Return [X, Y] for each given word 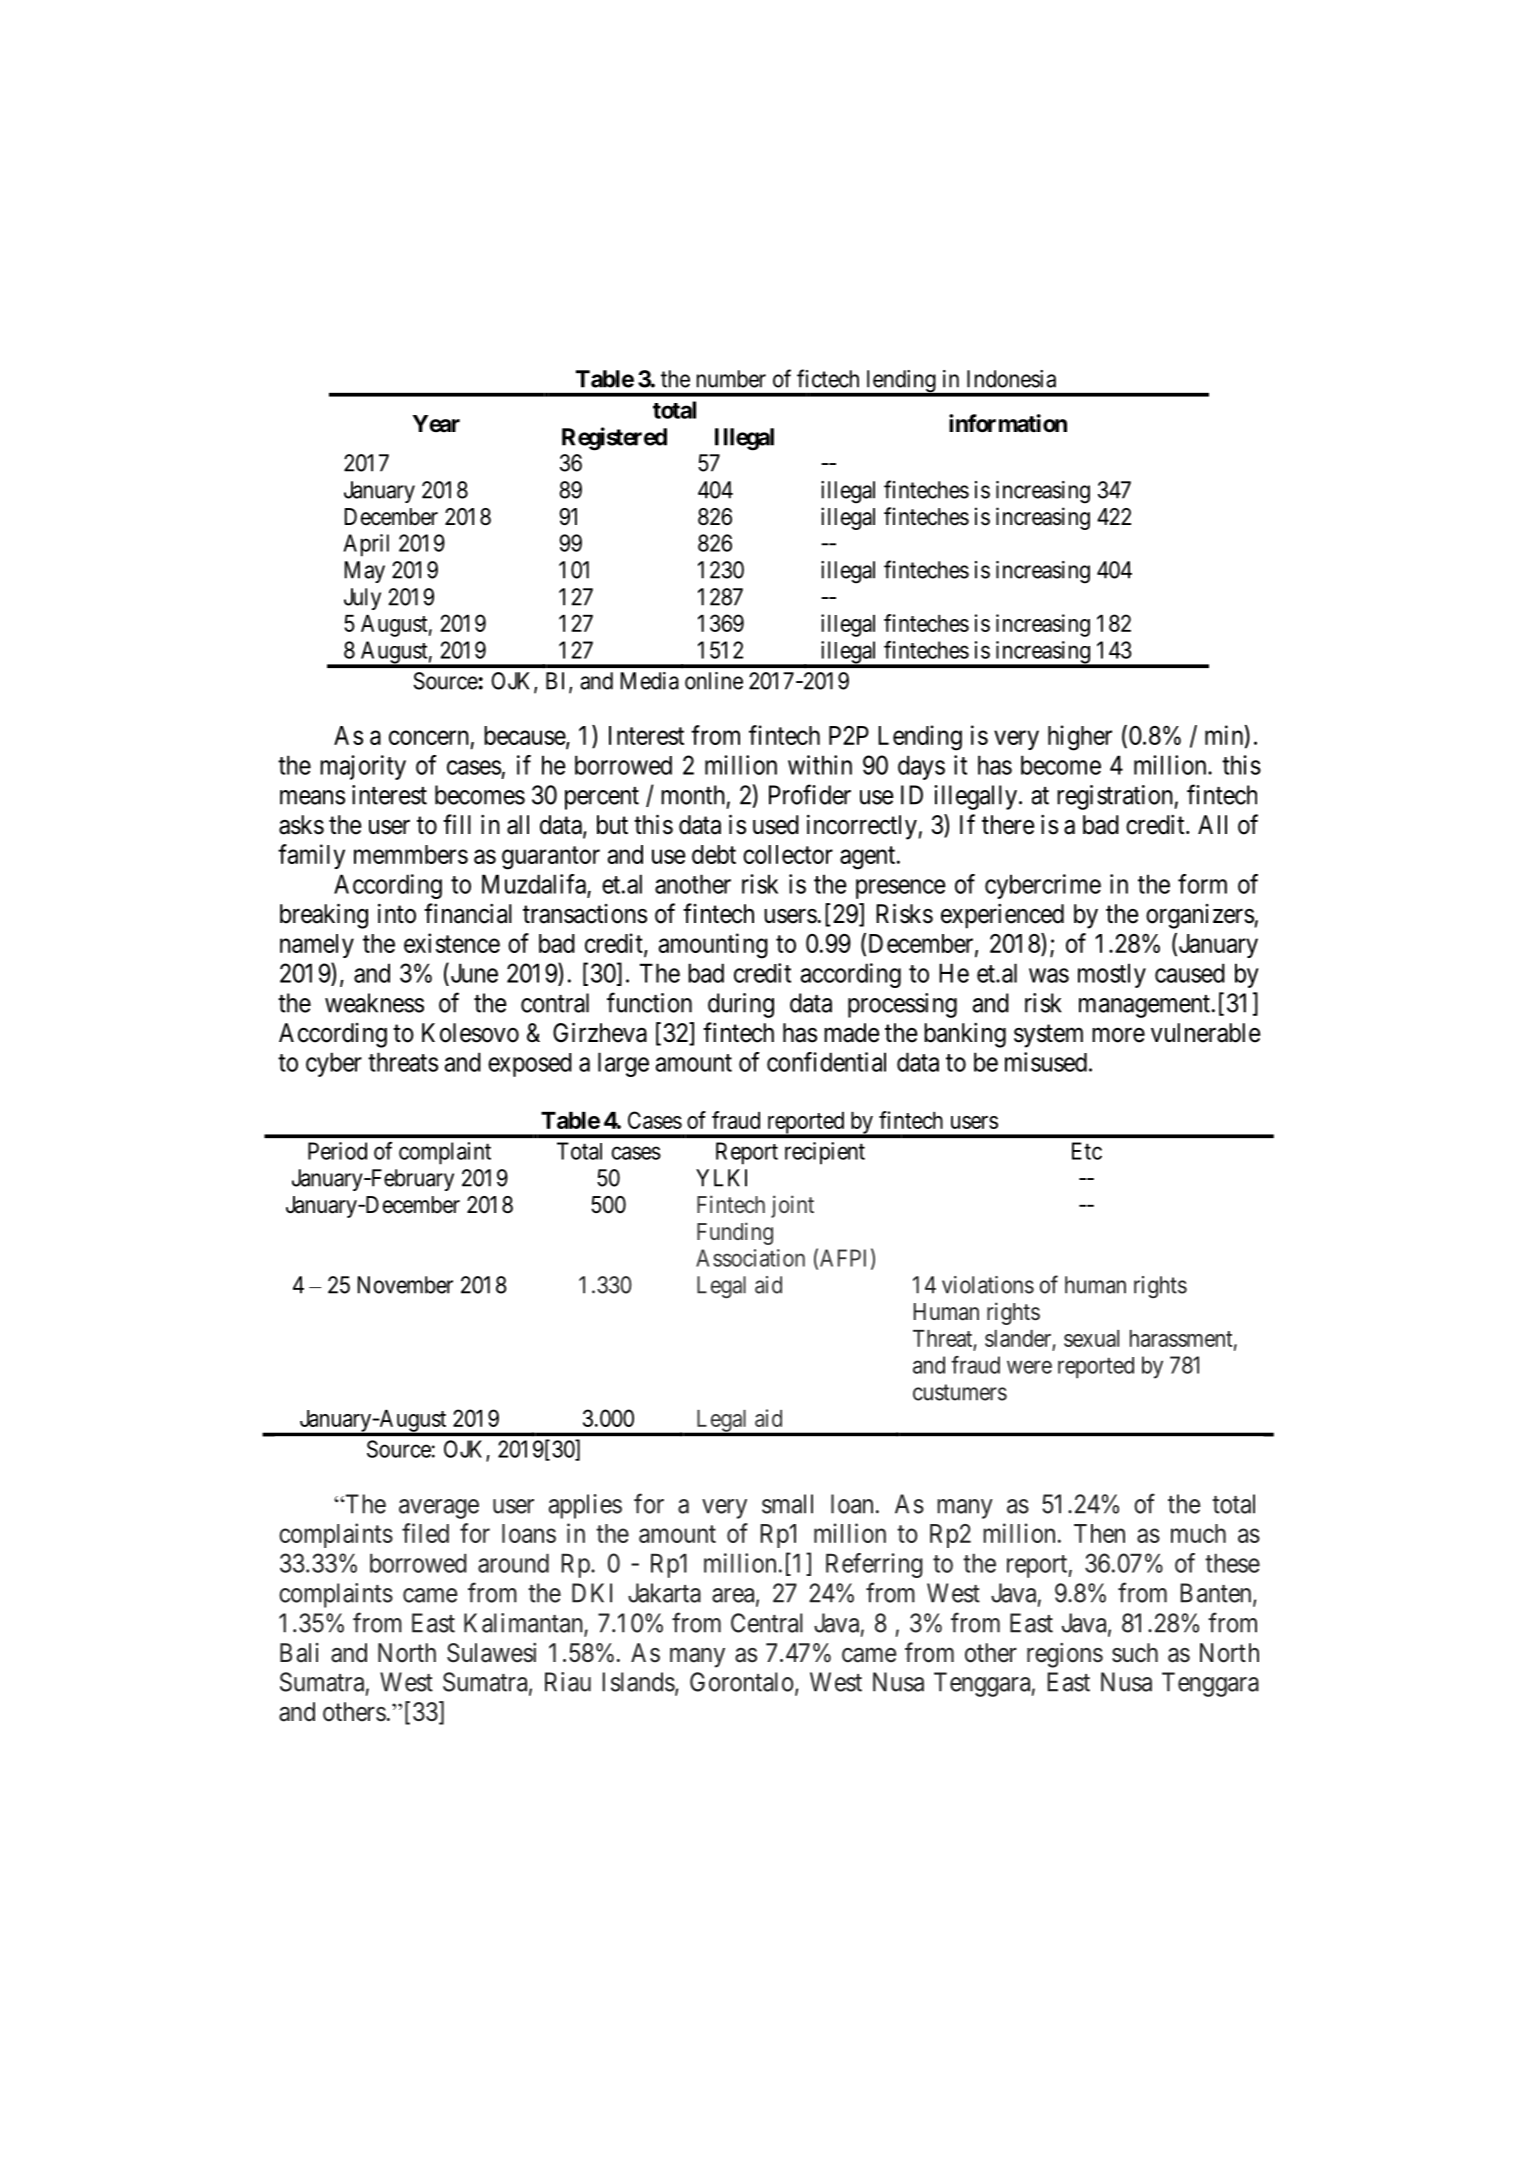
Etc [1087, 1151]
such [1135, 1653]
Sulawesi [491, 1653]
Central [767, 1623]
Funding [735, 1233]
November [405, 1285]
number [731, 379]
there [1008, 825]
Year [436, 424]
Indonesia [1011, 379]
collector [788, 854]
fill [457, 824]
